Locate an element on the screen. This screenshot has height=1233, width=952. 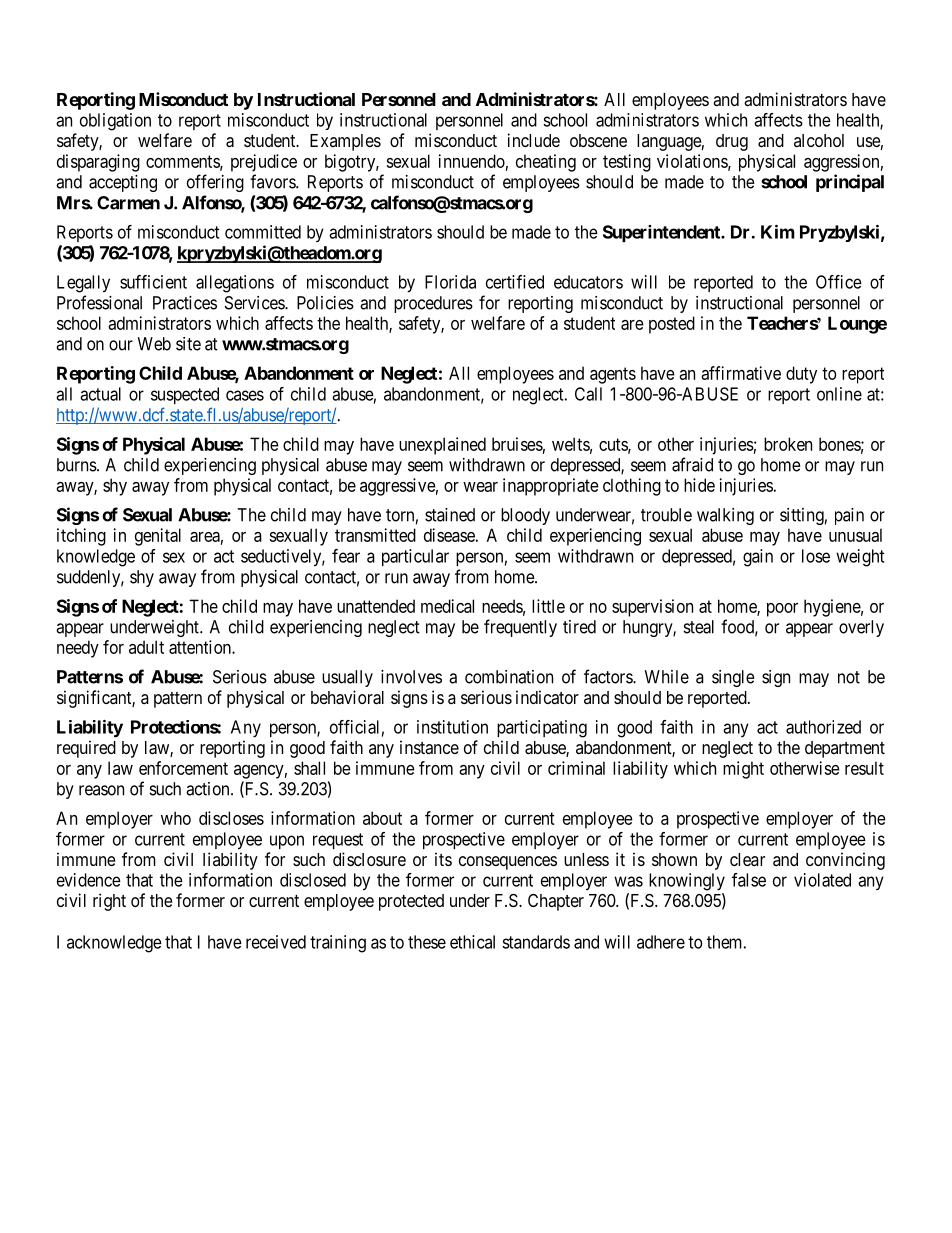
include is located at coordinates (534, 140).
